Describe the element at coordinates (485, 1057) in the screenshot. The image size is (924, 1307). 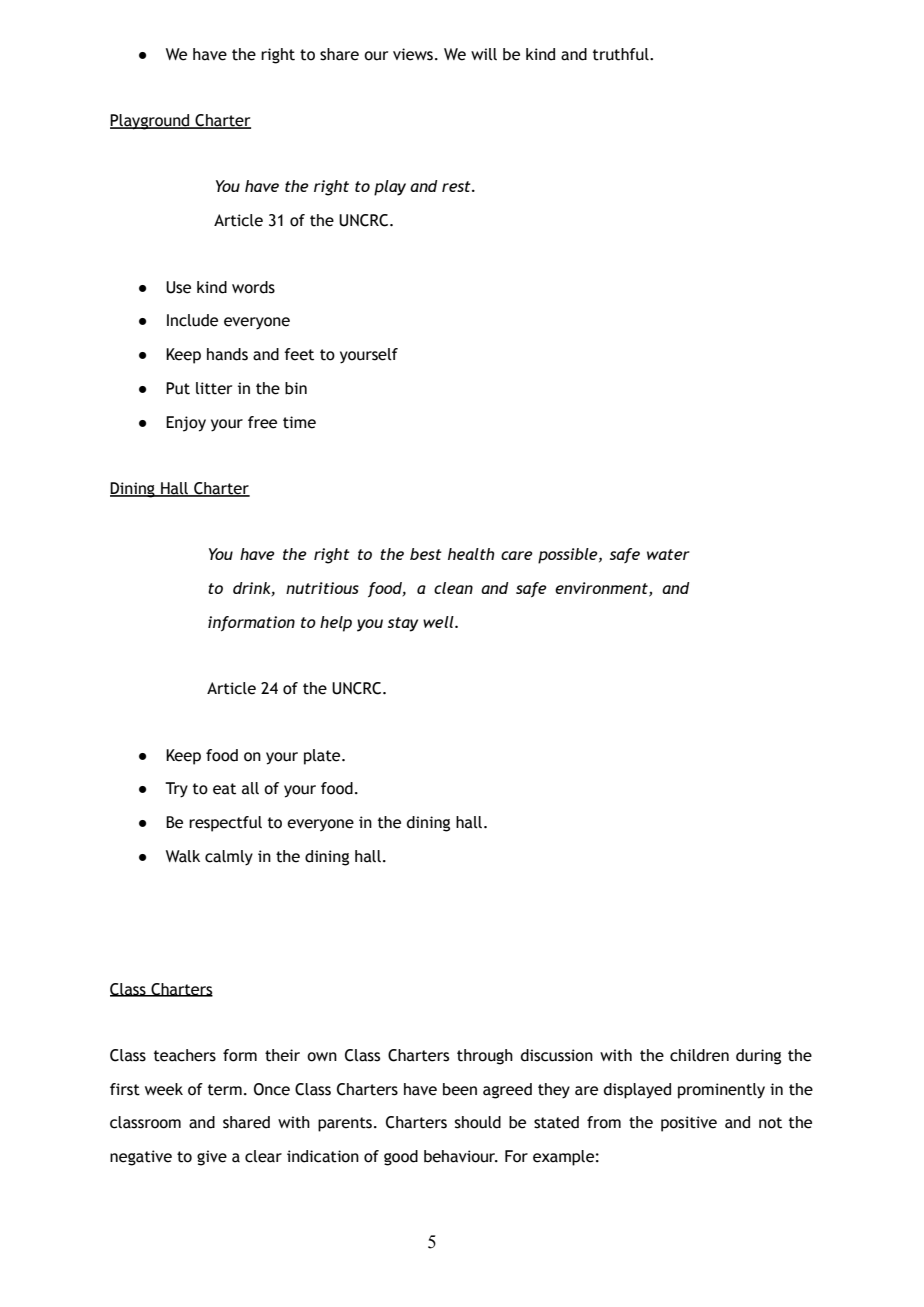
I see `through` at that location.
